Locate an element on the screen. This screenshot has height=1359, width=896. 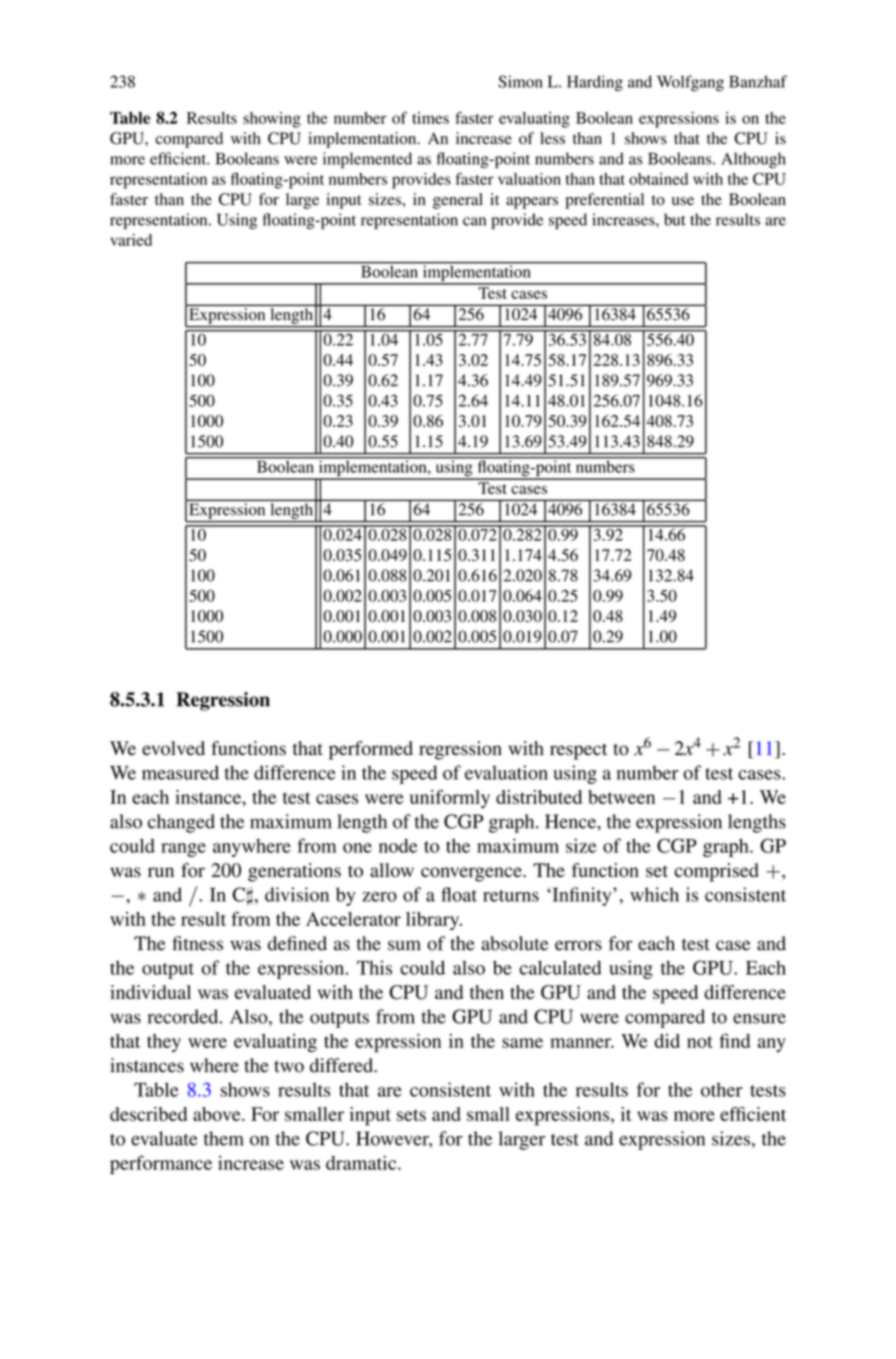
use is located at coordinates (683, 201).
